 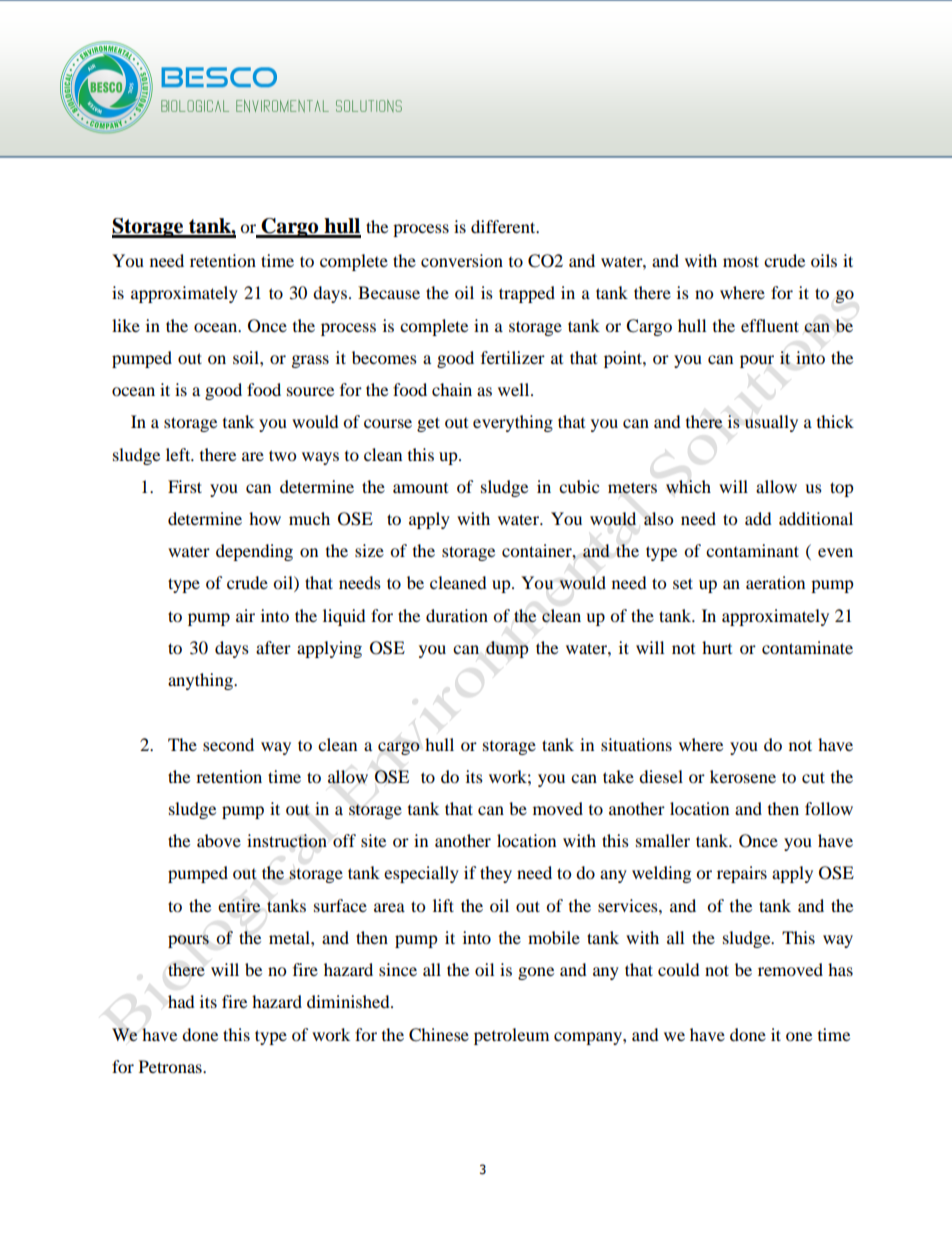 I want to click on dump, so click(x=507, y=649).
